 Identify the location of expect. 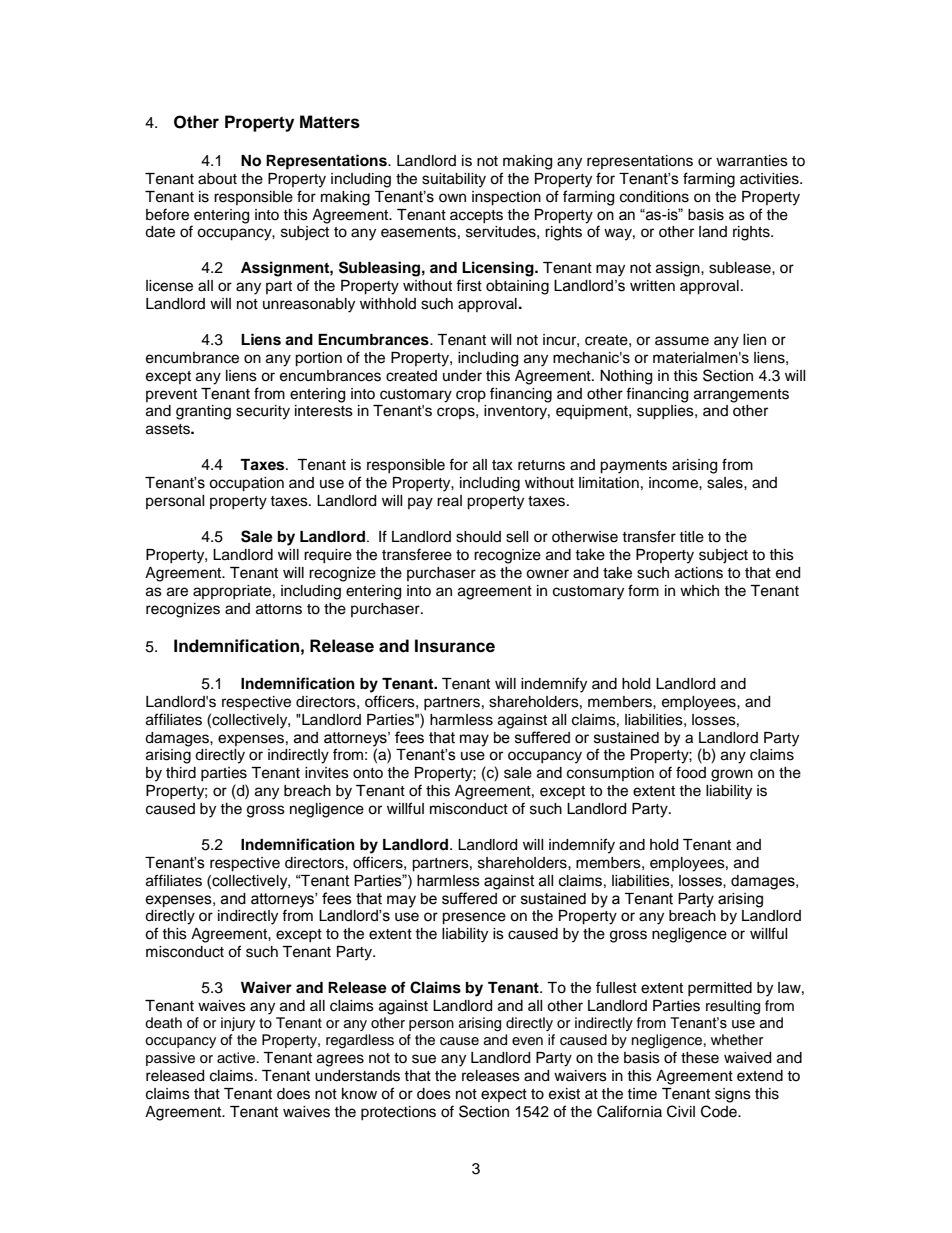
(504, 1095).
